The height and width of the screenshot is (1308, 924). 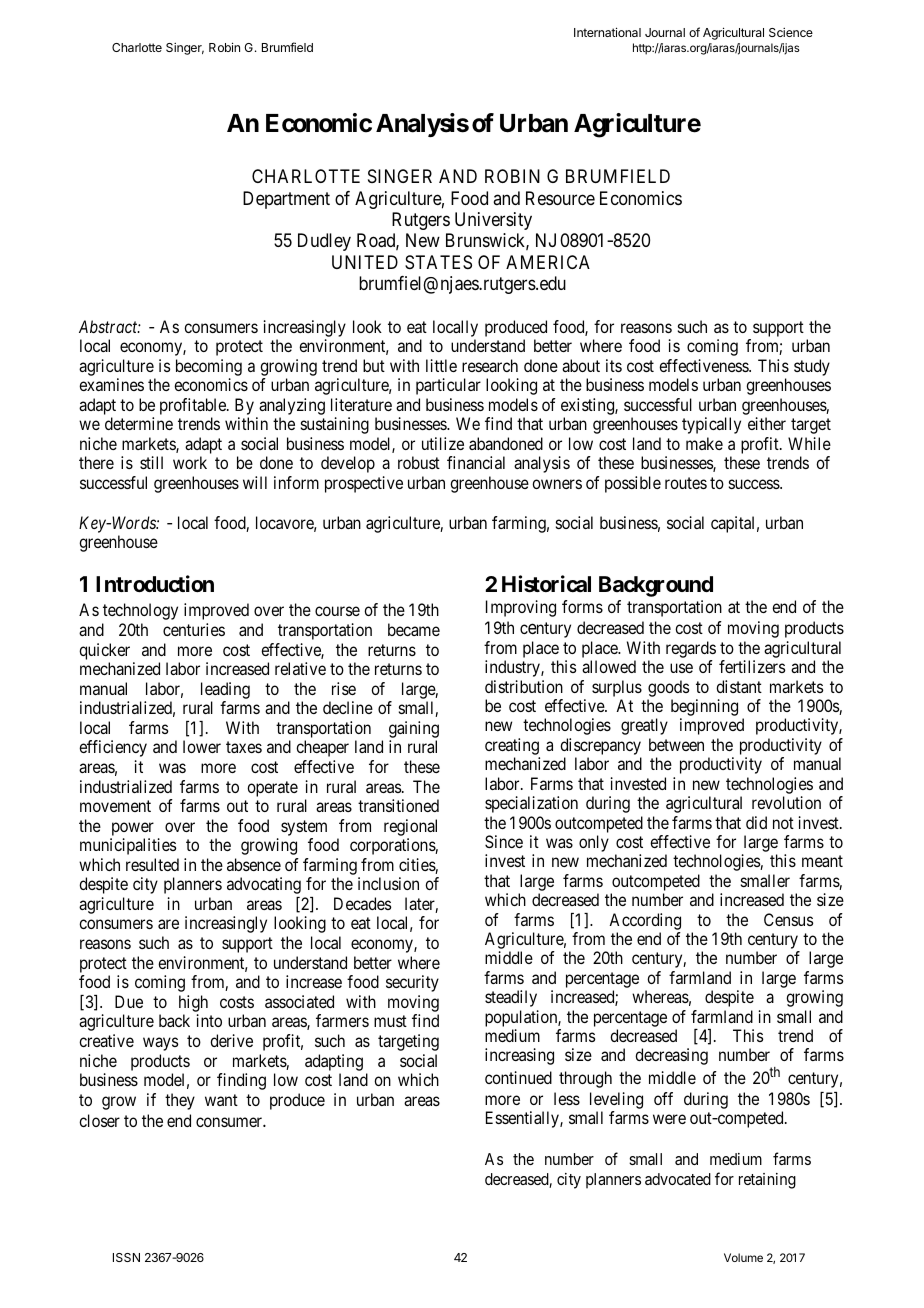 What do you see at coordinates (190, 462) in the screenshot?
I see `work` at bounding box center [190, 462].
